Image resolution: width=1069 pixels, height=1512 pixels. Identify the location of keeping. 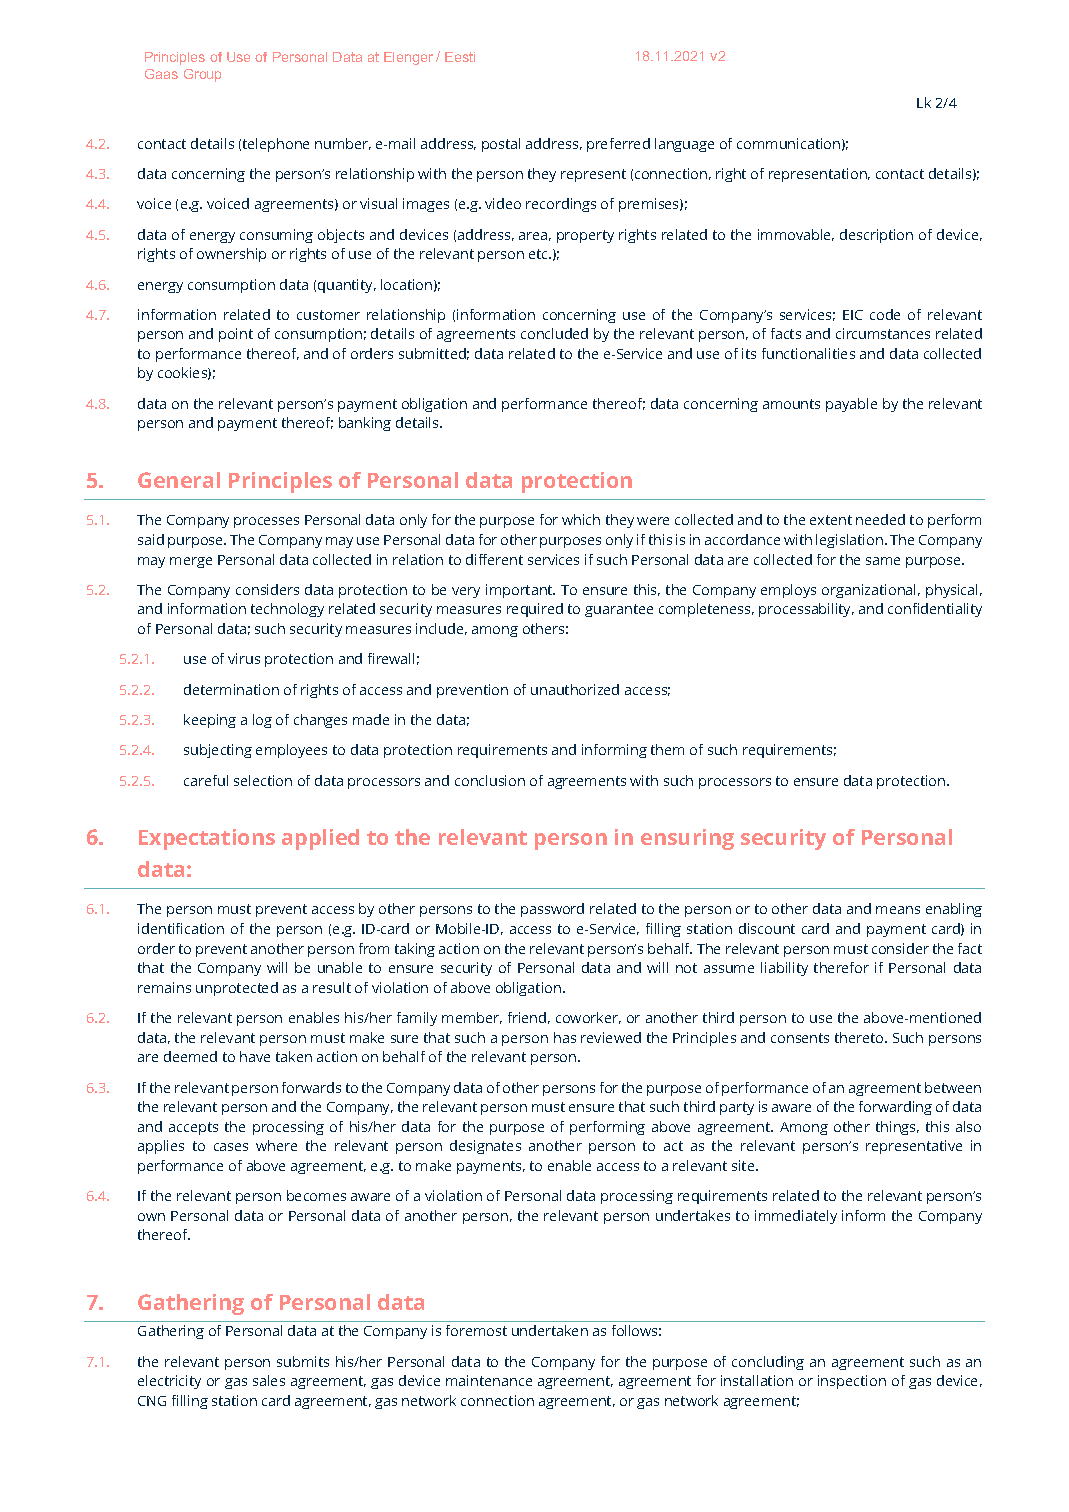
(210, 721).
